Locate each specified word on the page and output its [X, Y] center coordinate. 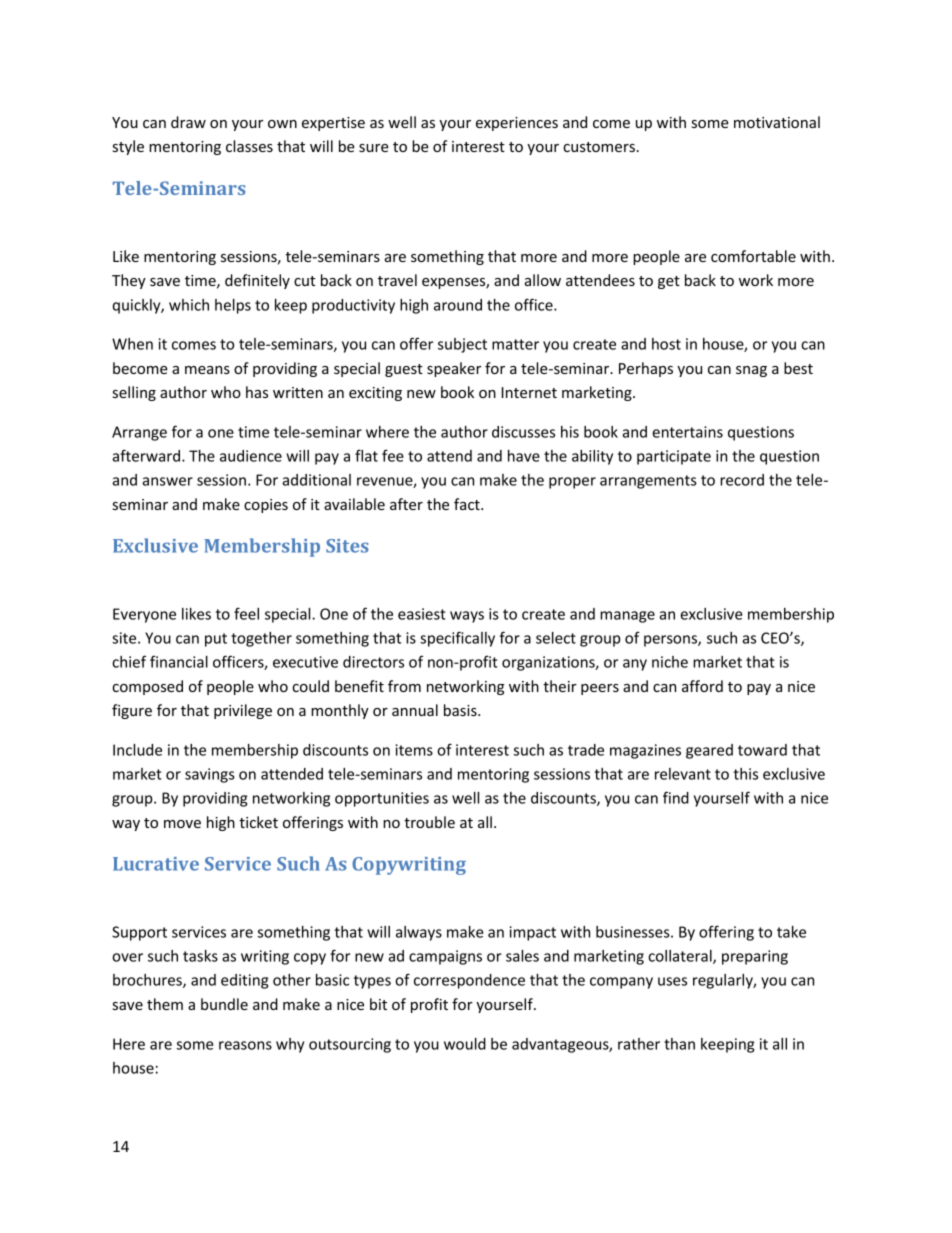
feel [246, 613]
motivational [777, 122]
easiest [422, 614]
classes [249, 146]
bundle [224, 1004]
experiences [517, 124]
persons [671, 641]
